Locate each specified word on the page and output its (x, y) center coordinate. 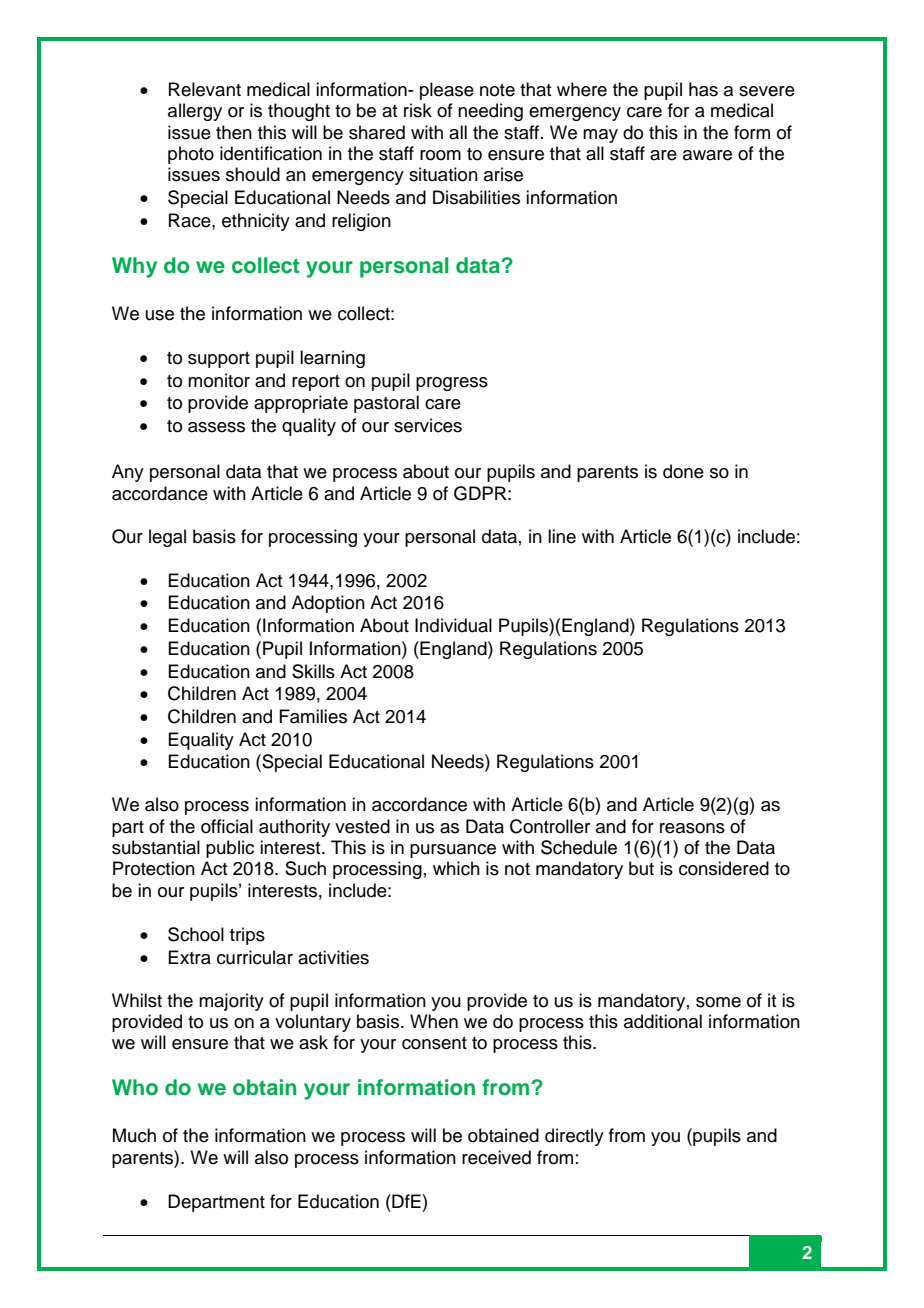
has (703, 89)
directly (574, 1137)
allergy (195, 112)
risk (418, 110)
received (496, 1157)
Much (134, 1135)
